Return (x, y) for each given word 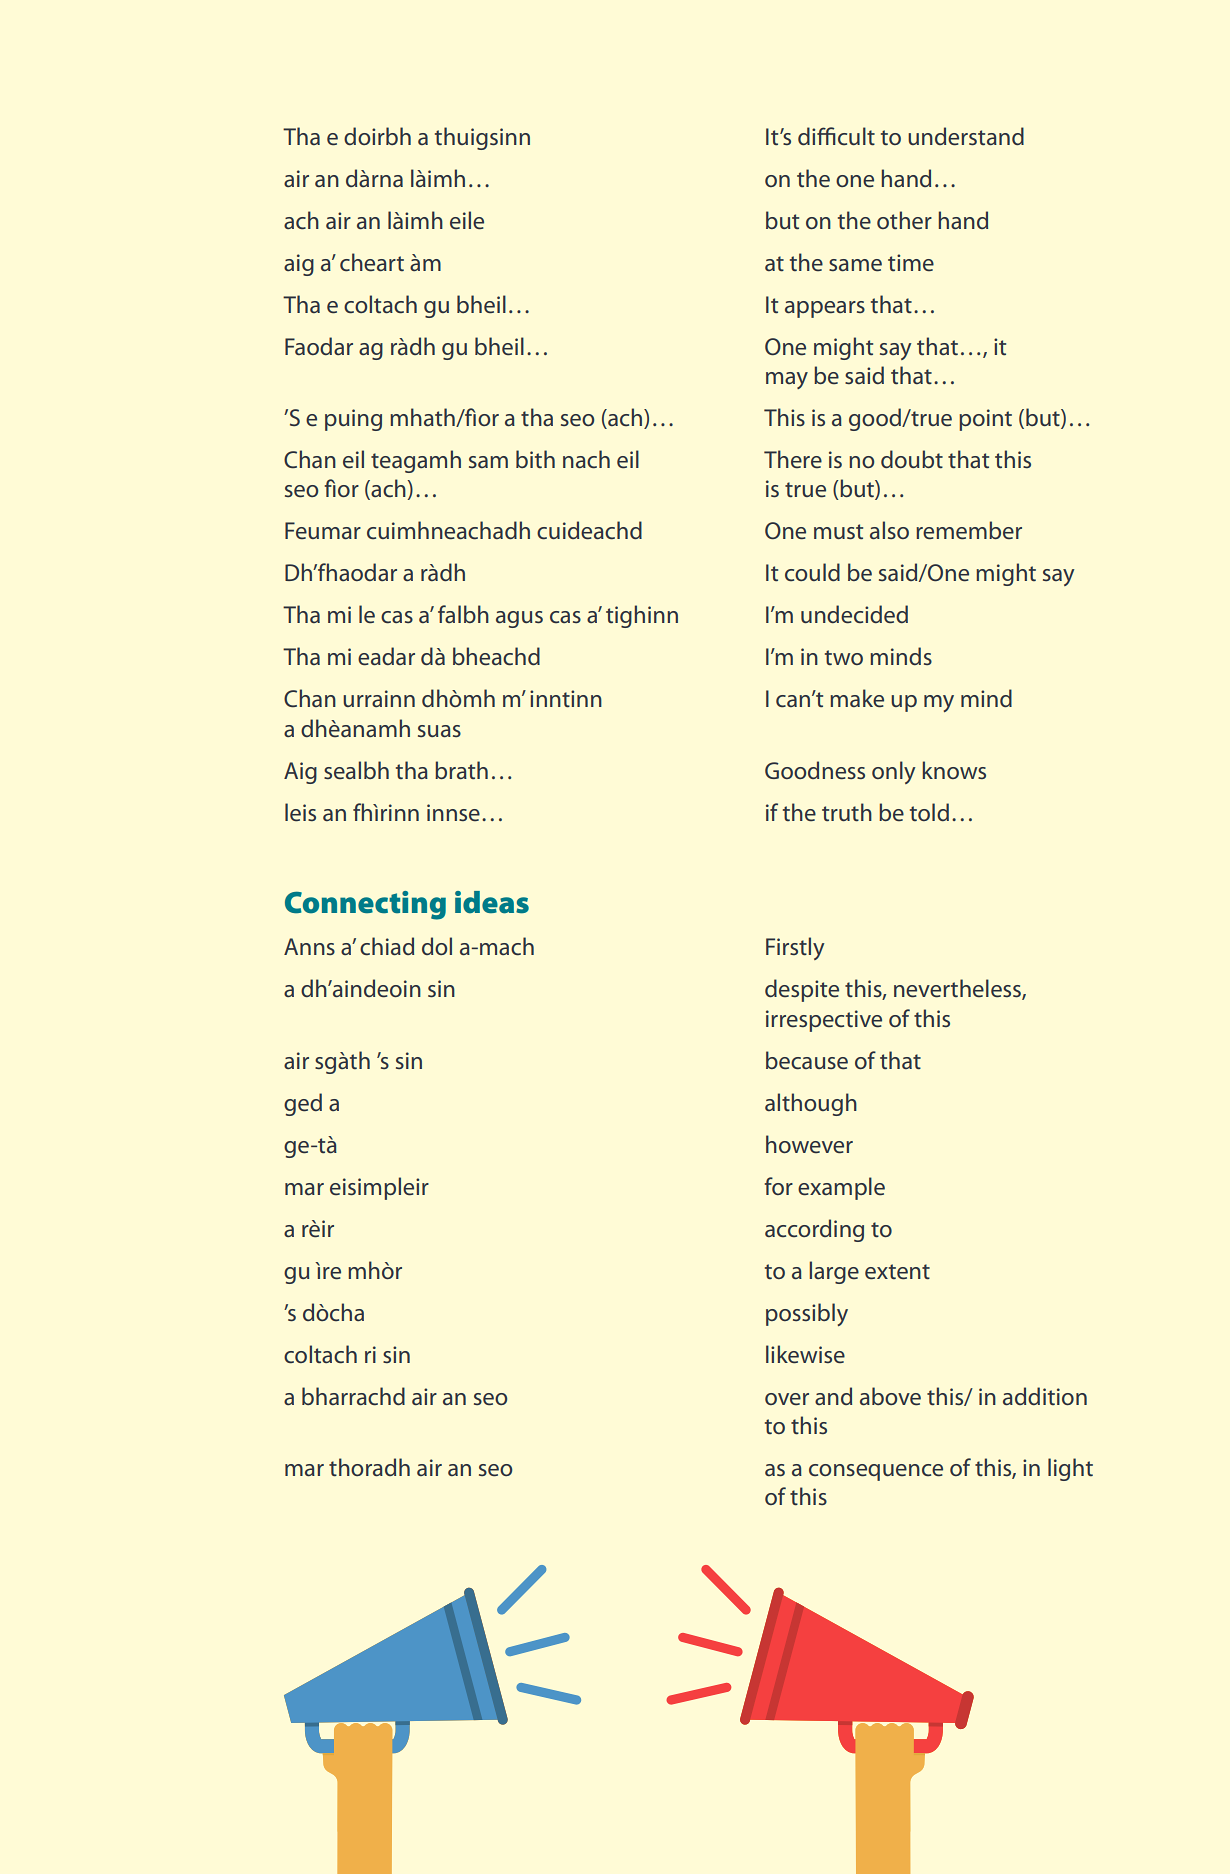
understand (966, 136)
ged (303, 1104)
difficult (836, 136)
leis (300, 812)
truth (847, 812)
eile (467, 220)
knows (954, 770)
